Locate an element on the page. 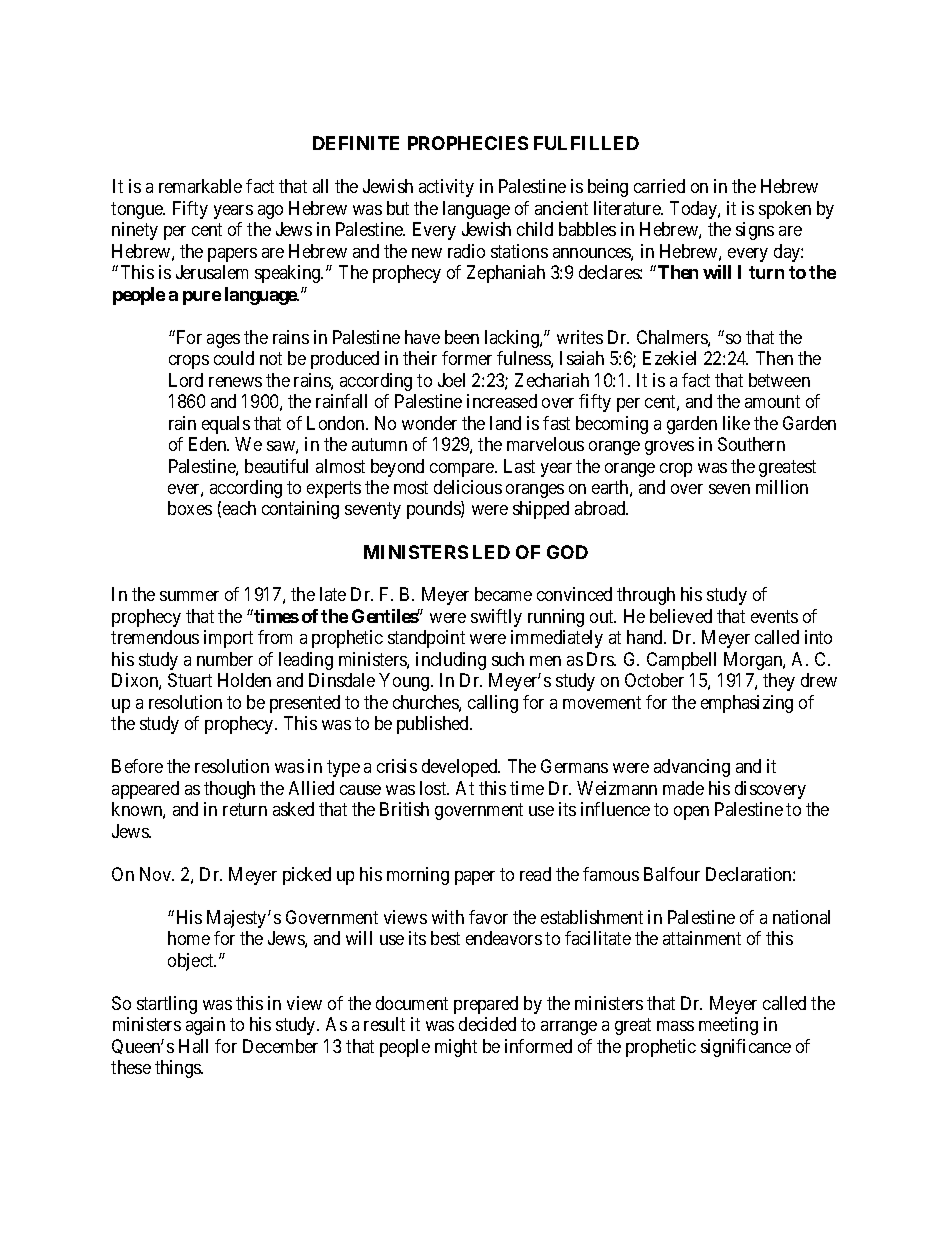 Image resolution: width=952 pixels, height=1233 pixels. open is located at coordinates (691, 813).
